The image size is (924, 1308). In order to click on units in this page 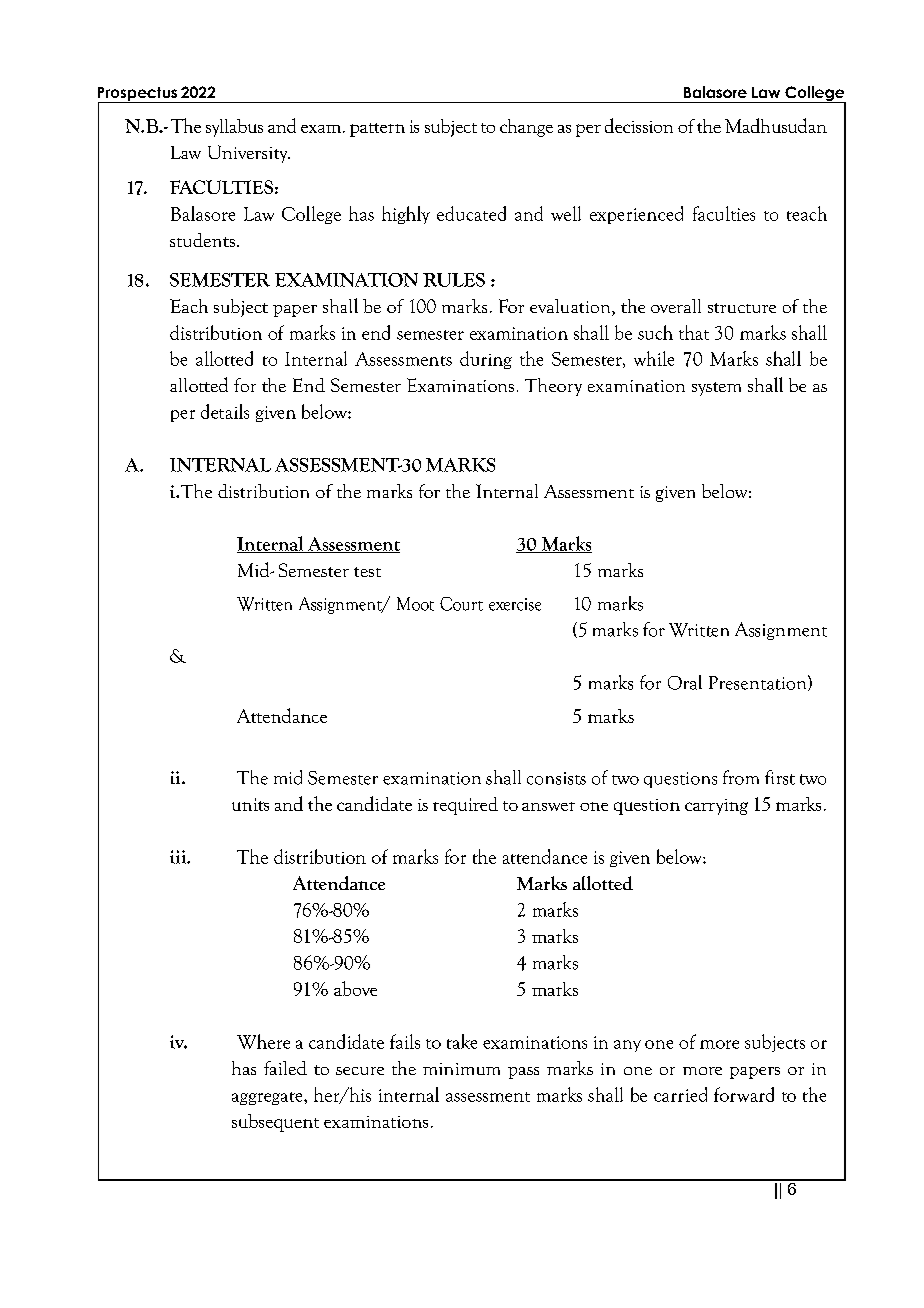, I will do `click(250, 804)`.
